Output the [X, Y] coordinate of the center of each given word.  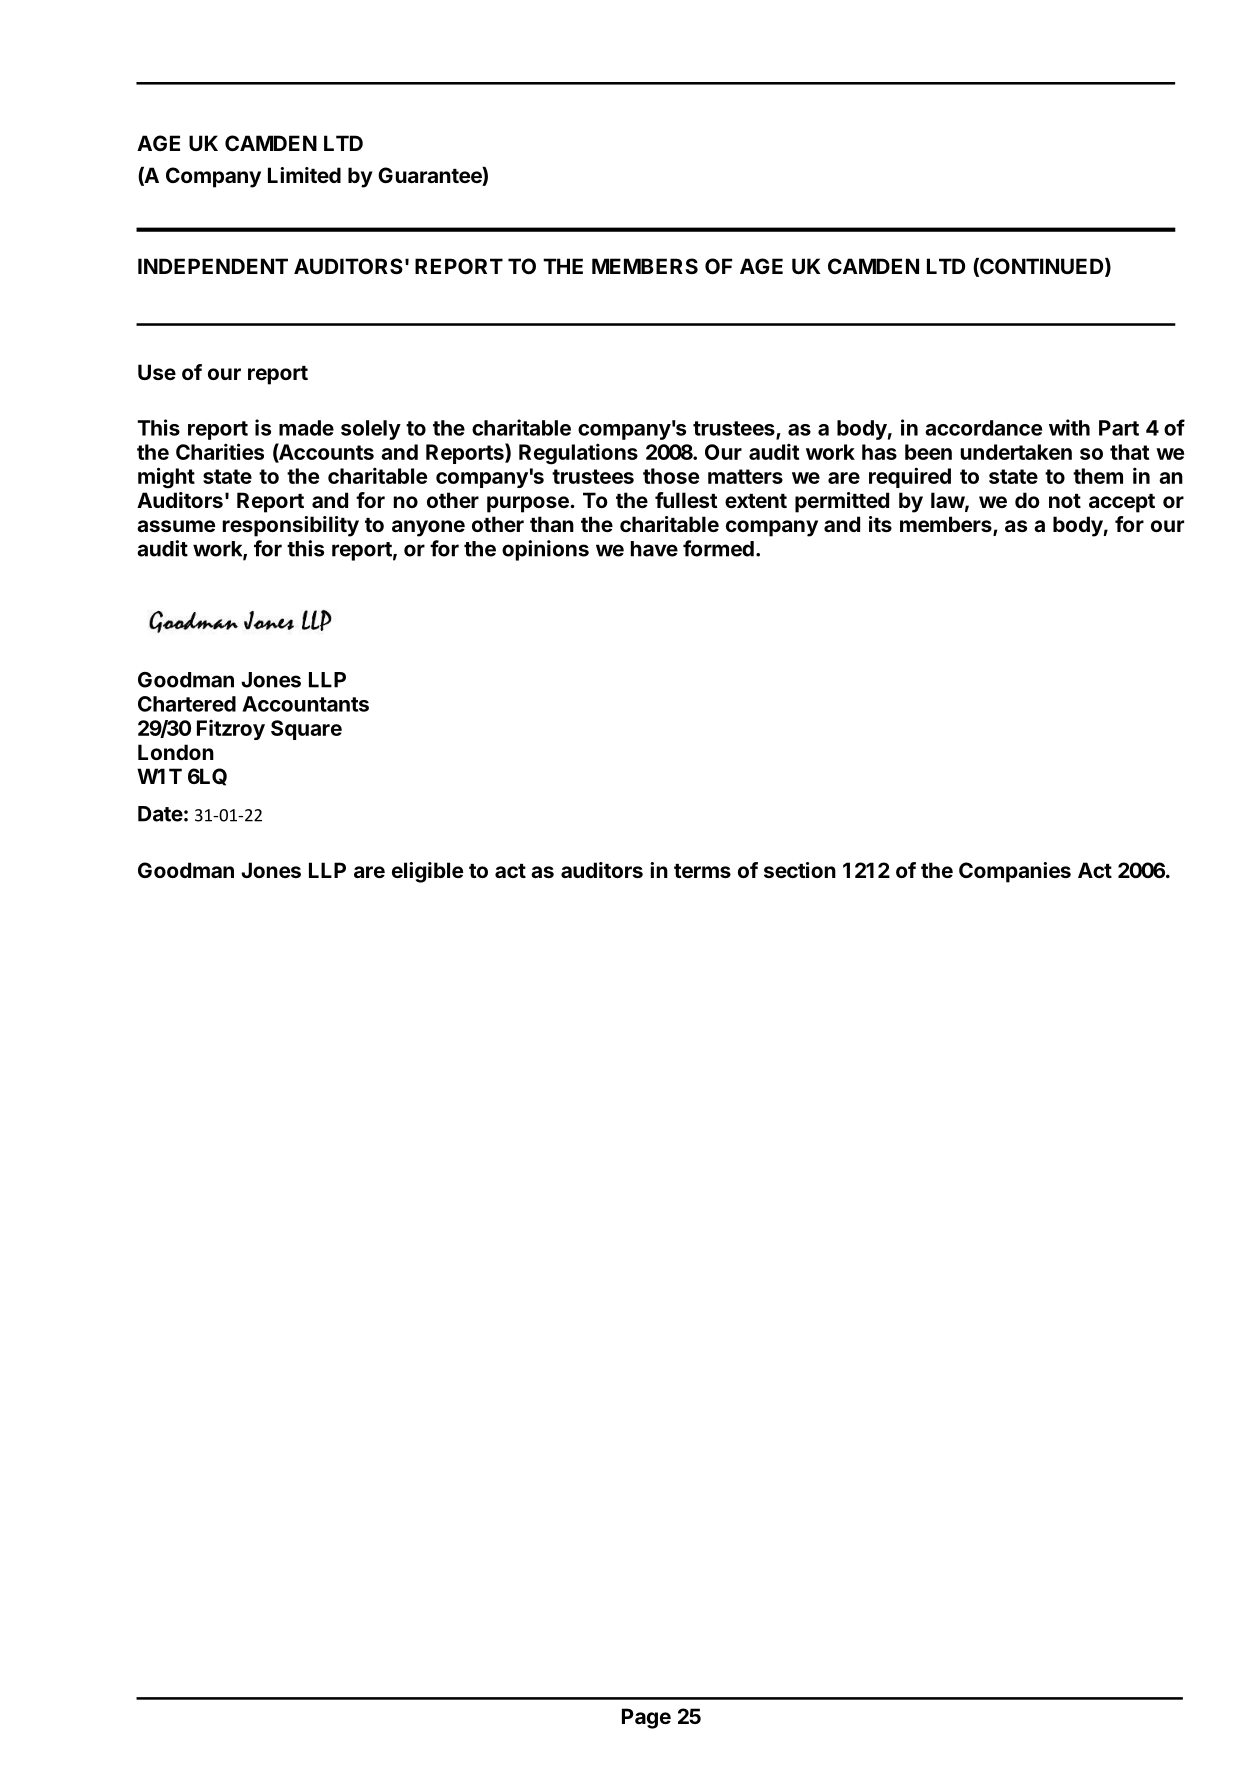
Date [160, 814]
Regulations [578, 454]
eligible [428, 872]
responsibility [291, 526]
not [1065, 501]
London [176, 752]
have [654, 549]
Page [646, 1718]
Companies [1015, 872]
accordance [983, 428]
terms [702, 871]
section [800, 870]
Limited [304, 175]
